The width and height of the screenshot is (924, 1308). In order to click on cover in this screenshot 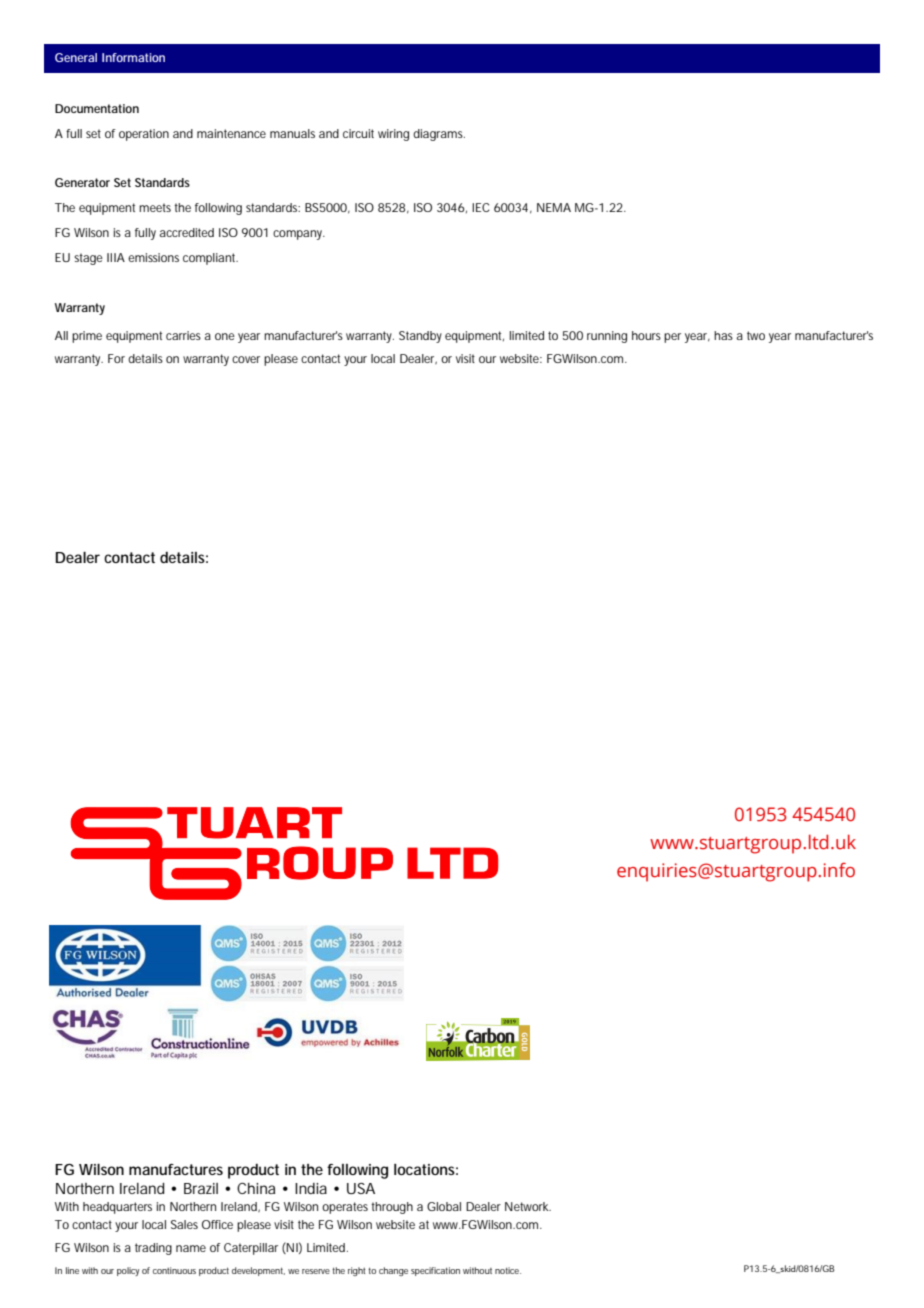, I will do `click(246, 359)`.
